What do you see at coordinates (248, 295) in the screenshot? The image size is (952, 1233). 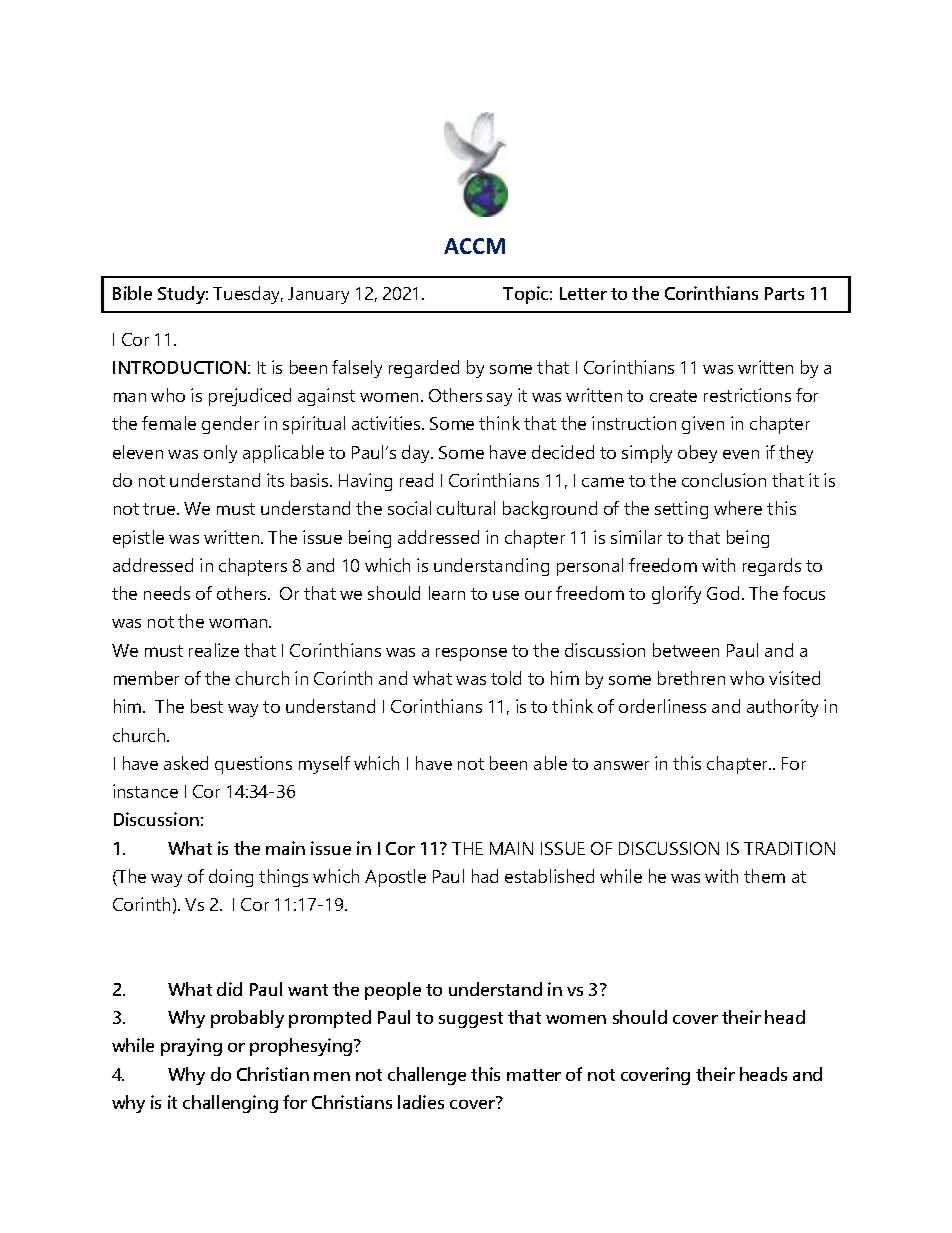 I see `Tuesday` at bounding box center [248, 295].
